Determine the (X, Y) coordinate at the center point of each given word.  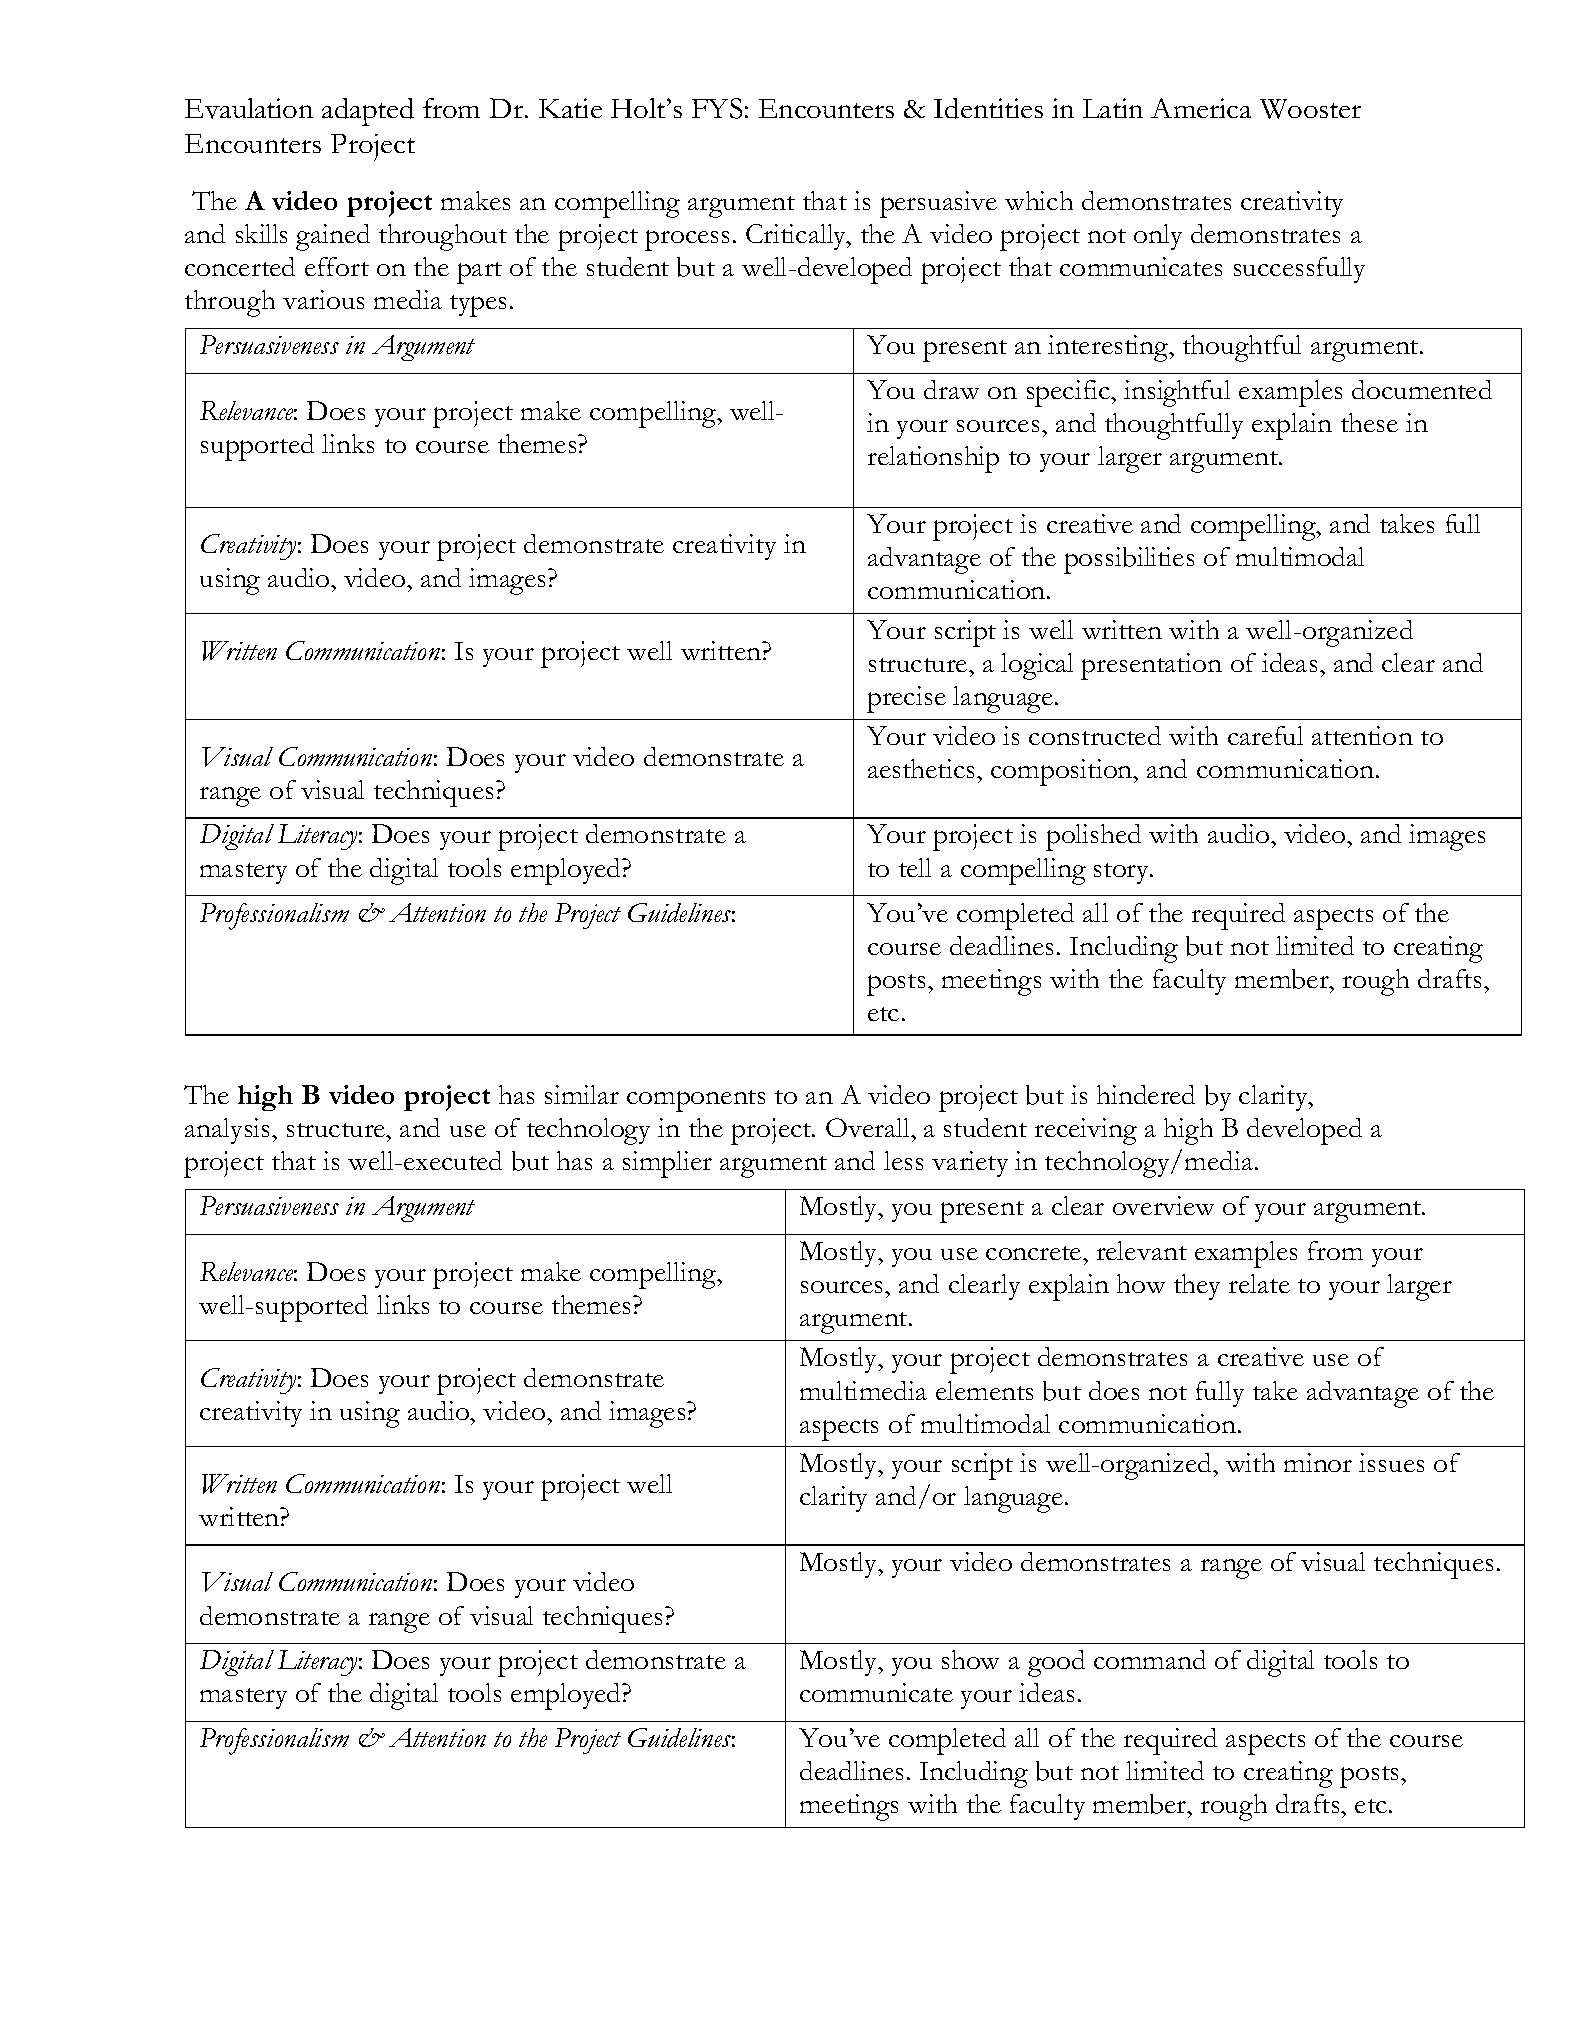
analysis (229, 1131)
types (478, 306)
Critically (797, 237)
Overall (869, 1127)
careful (1265, 735)
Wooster (1310, 109)
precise (906, 699)
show (970, 1659)
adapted (368, 112)
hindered (1146, 1094)
